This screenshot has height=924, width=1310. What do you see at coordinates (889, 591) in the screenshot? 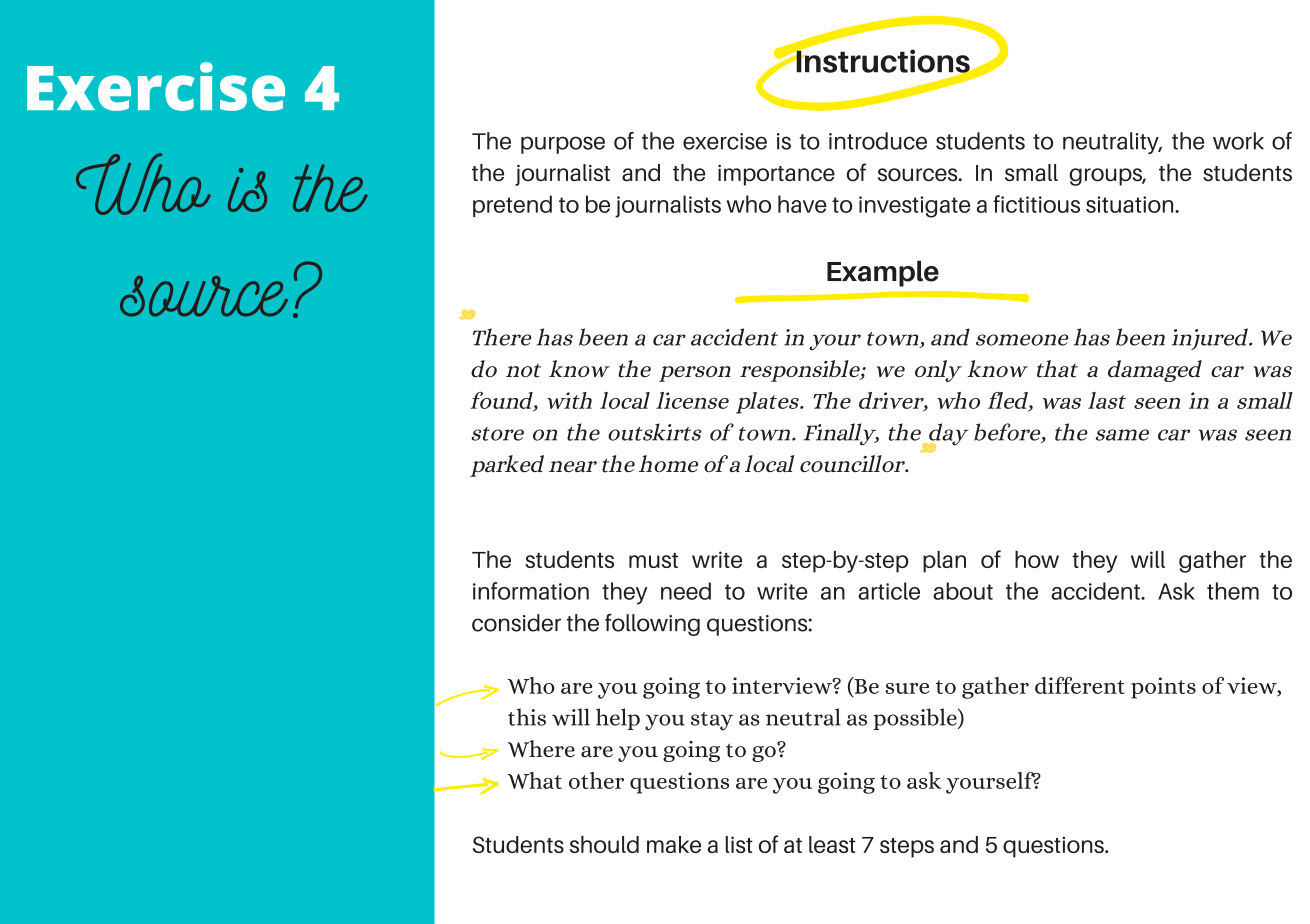
I see `article` at bounding box center [889, 591].
